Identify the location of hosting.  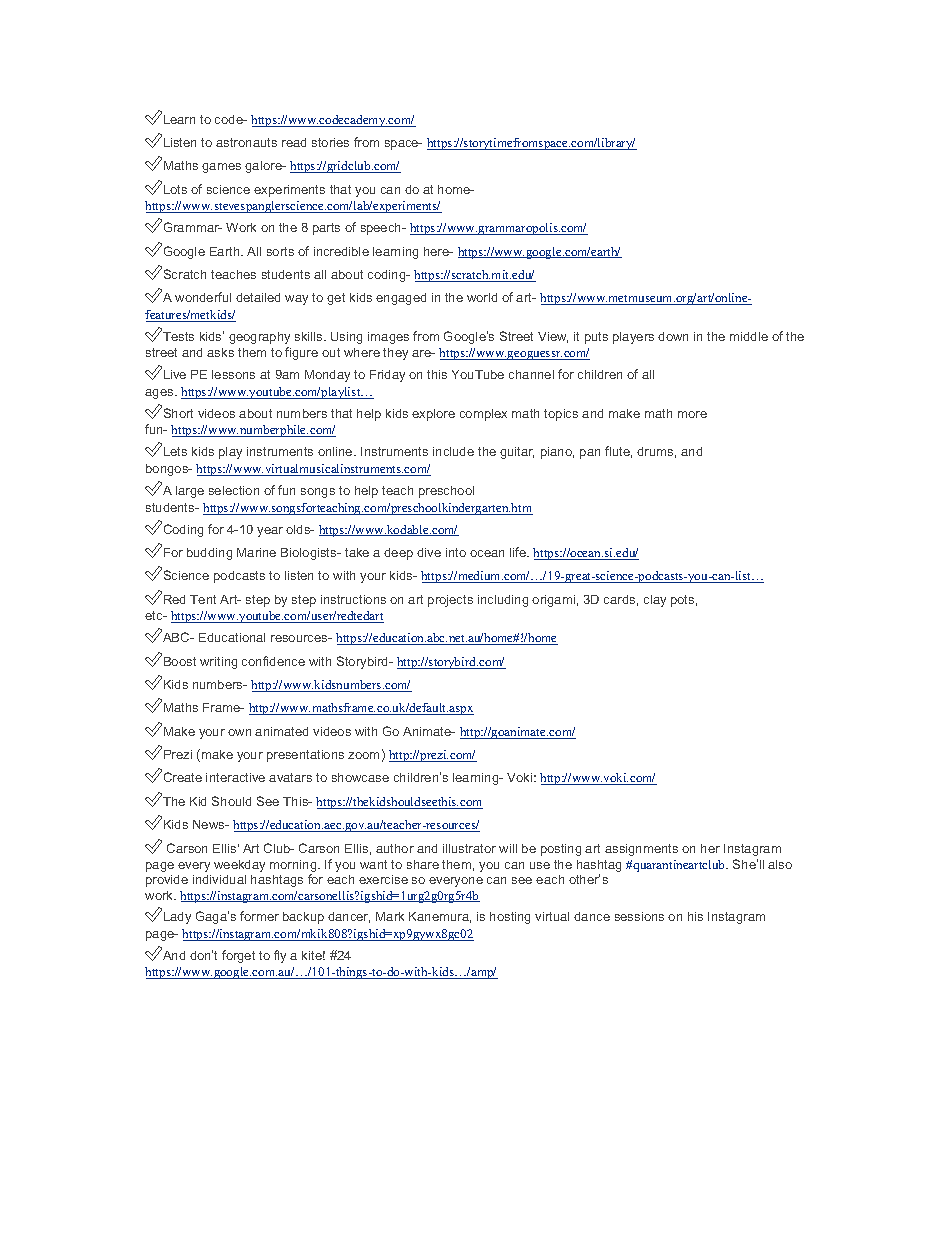
(510, 918).
